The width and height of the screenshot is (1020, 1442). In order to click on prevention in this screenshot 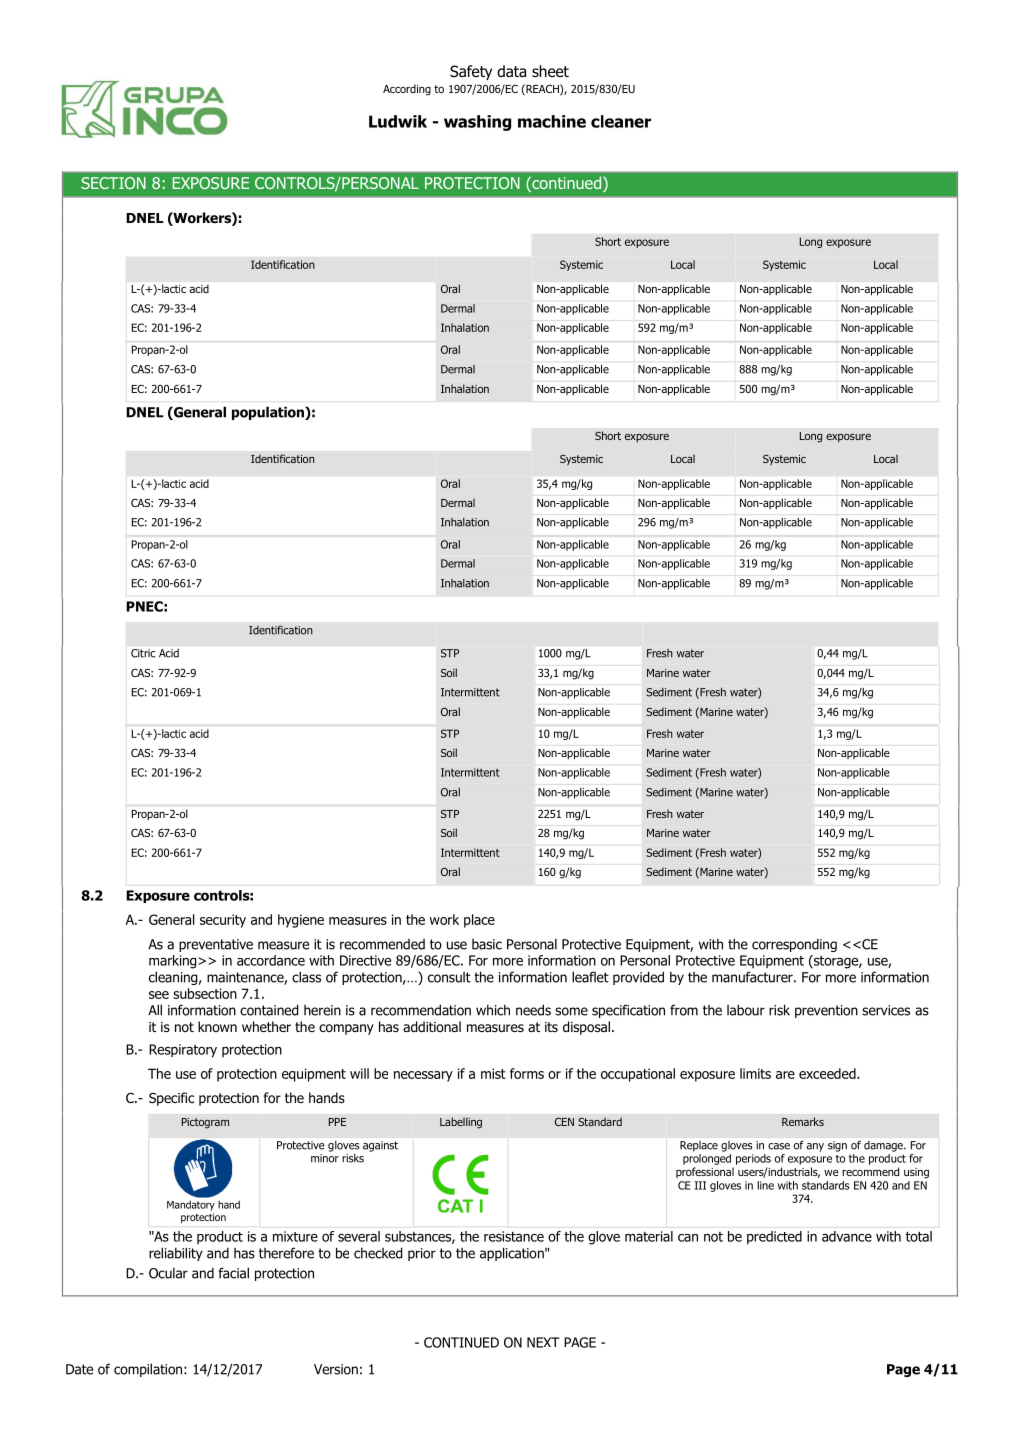, I will do `click(826, 1011)`.
